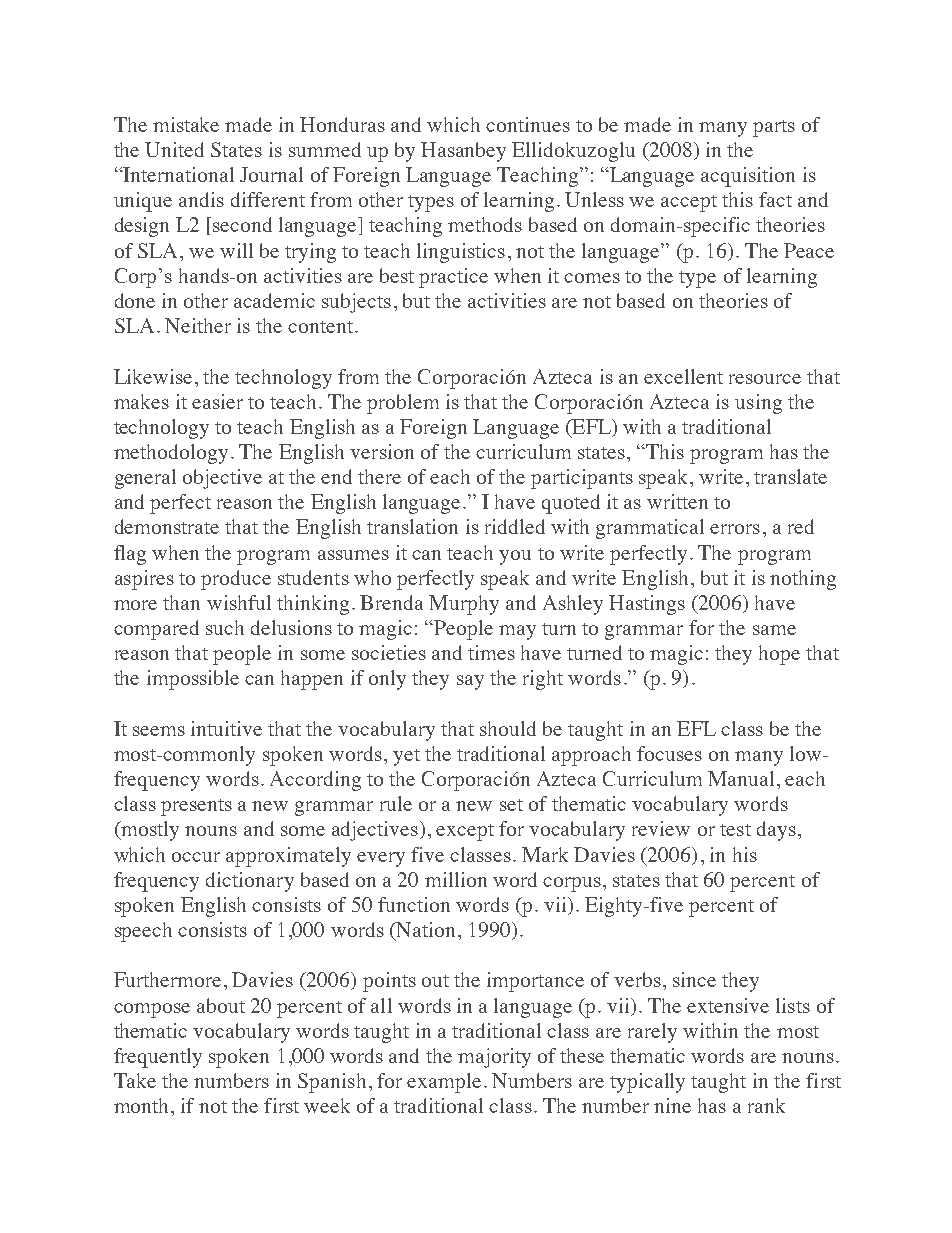  What do you see at coordinates (464, 605) in the image?
I see `Murphy` at bounding box center [464, 605].
